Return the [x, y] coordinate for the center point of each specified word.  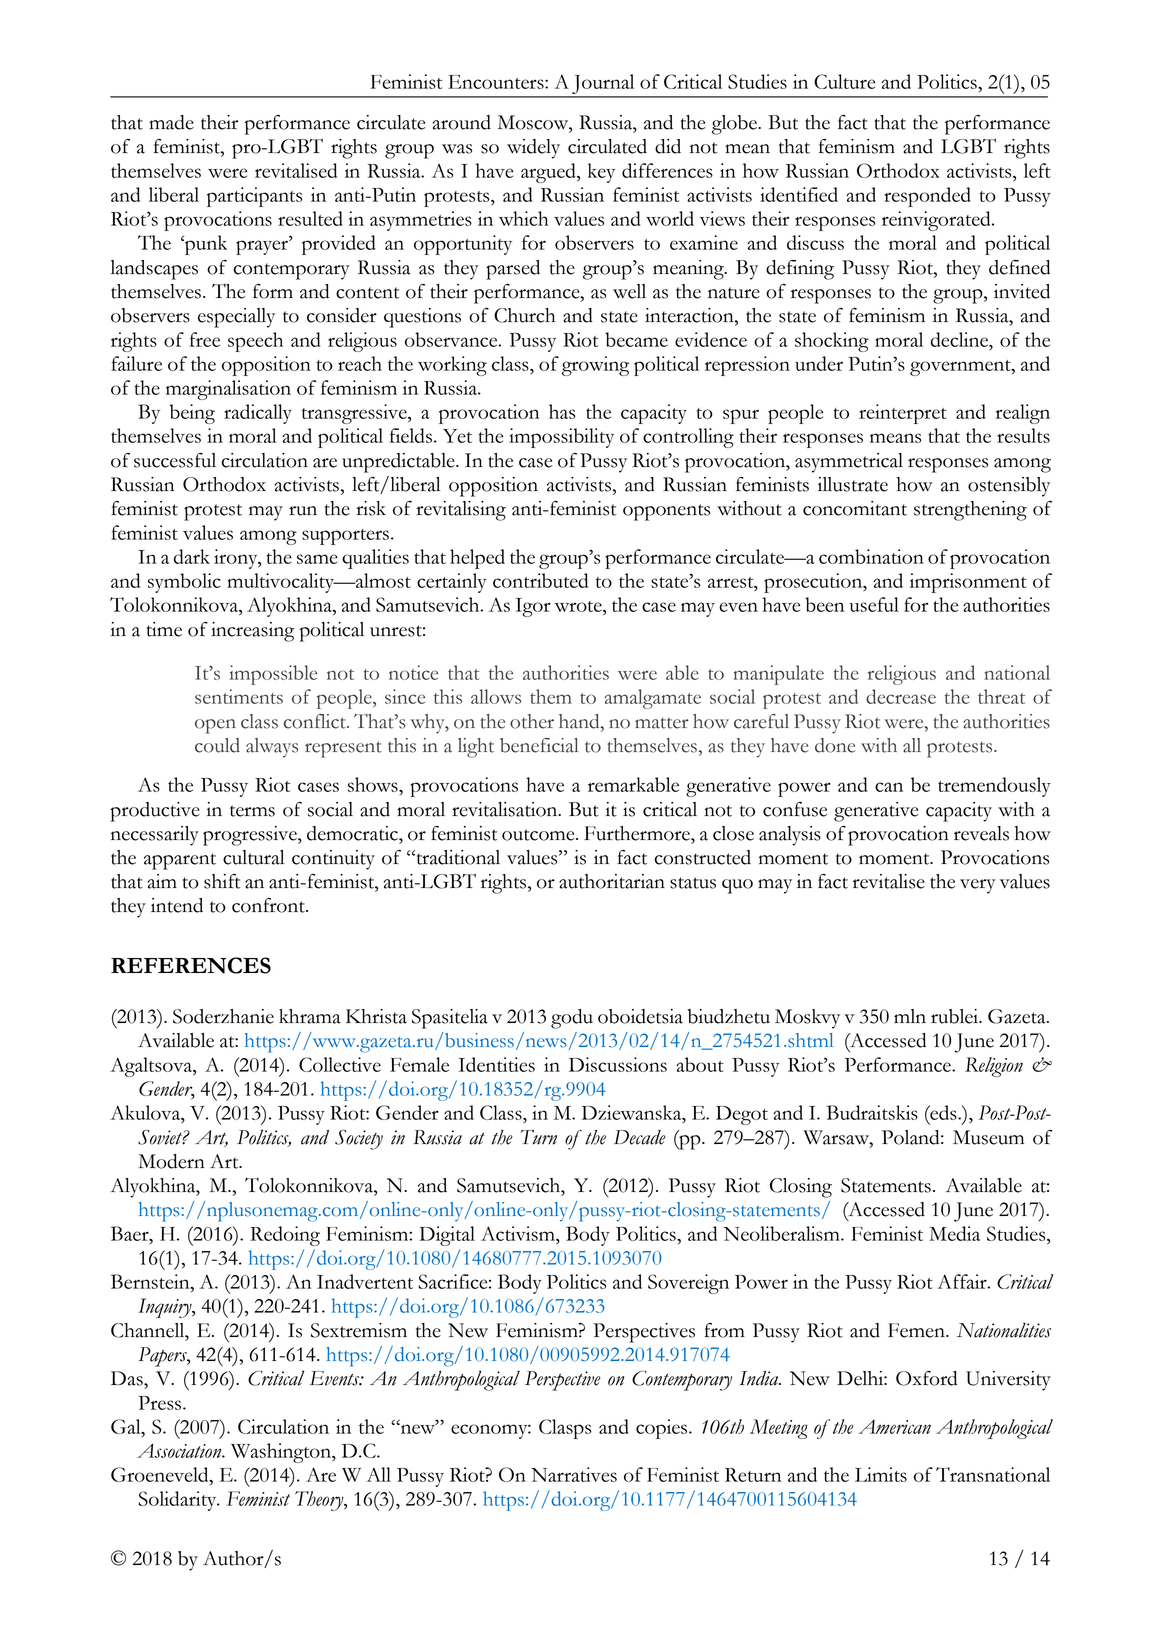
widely [533, 149]
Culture [844, 81]
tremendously [994, 787]
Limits [881, 1474]
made [171, 122]
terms [252, 811]
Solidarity [178, 1501]
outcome [539, 835]
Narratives [574, 1474]
